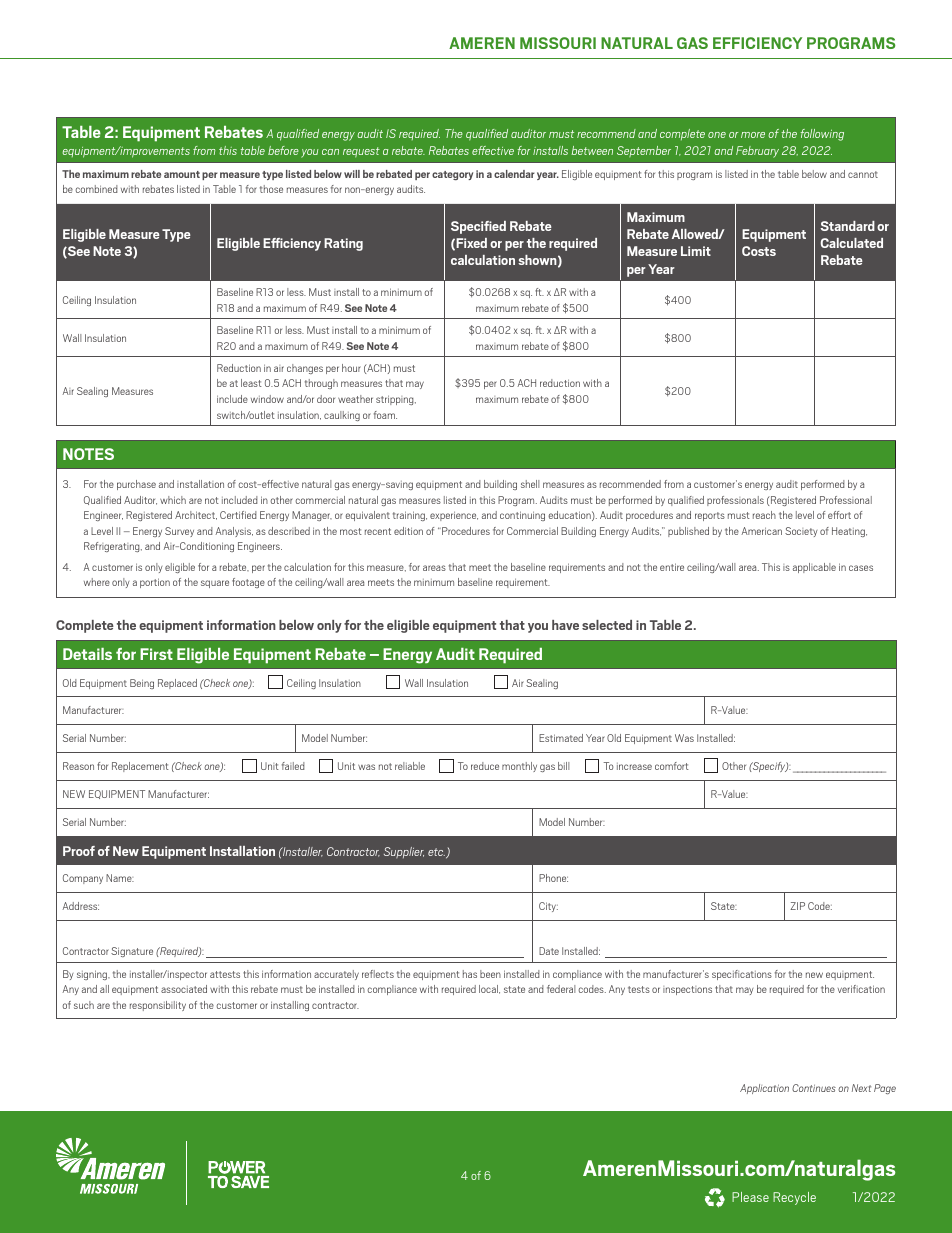  What do you see at coordinates (814, 568) in the screenshot?
I see `applicable` at bounding box center [814, 568].
